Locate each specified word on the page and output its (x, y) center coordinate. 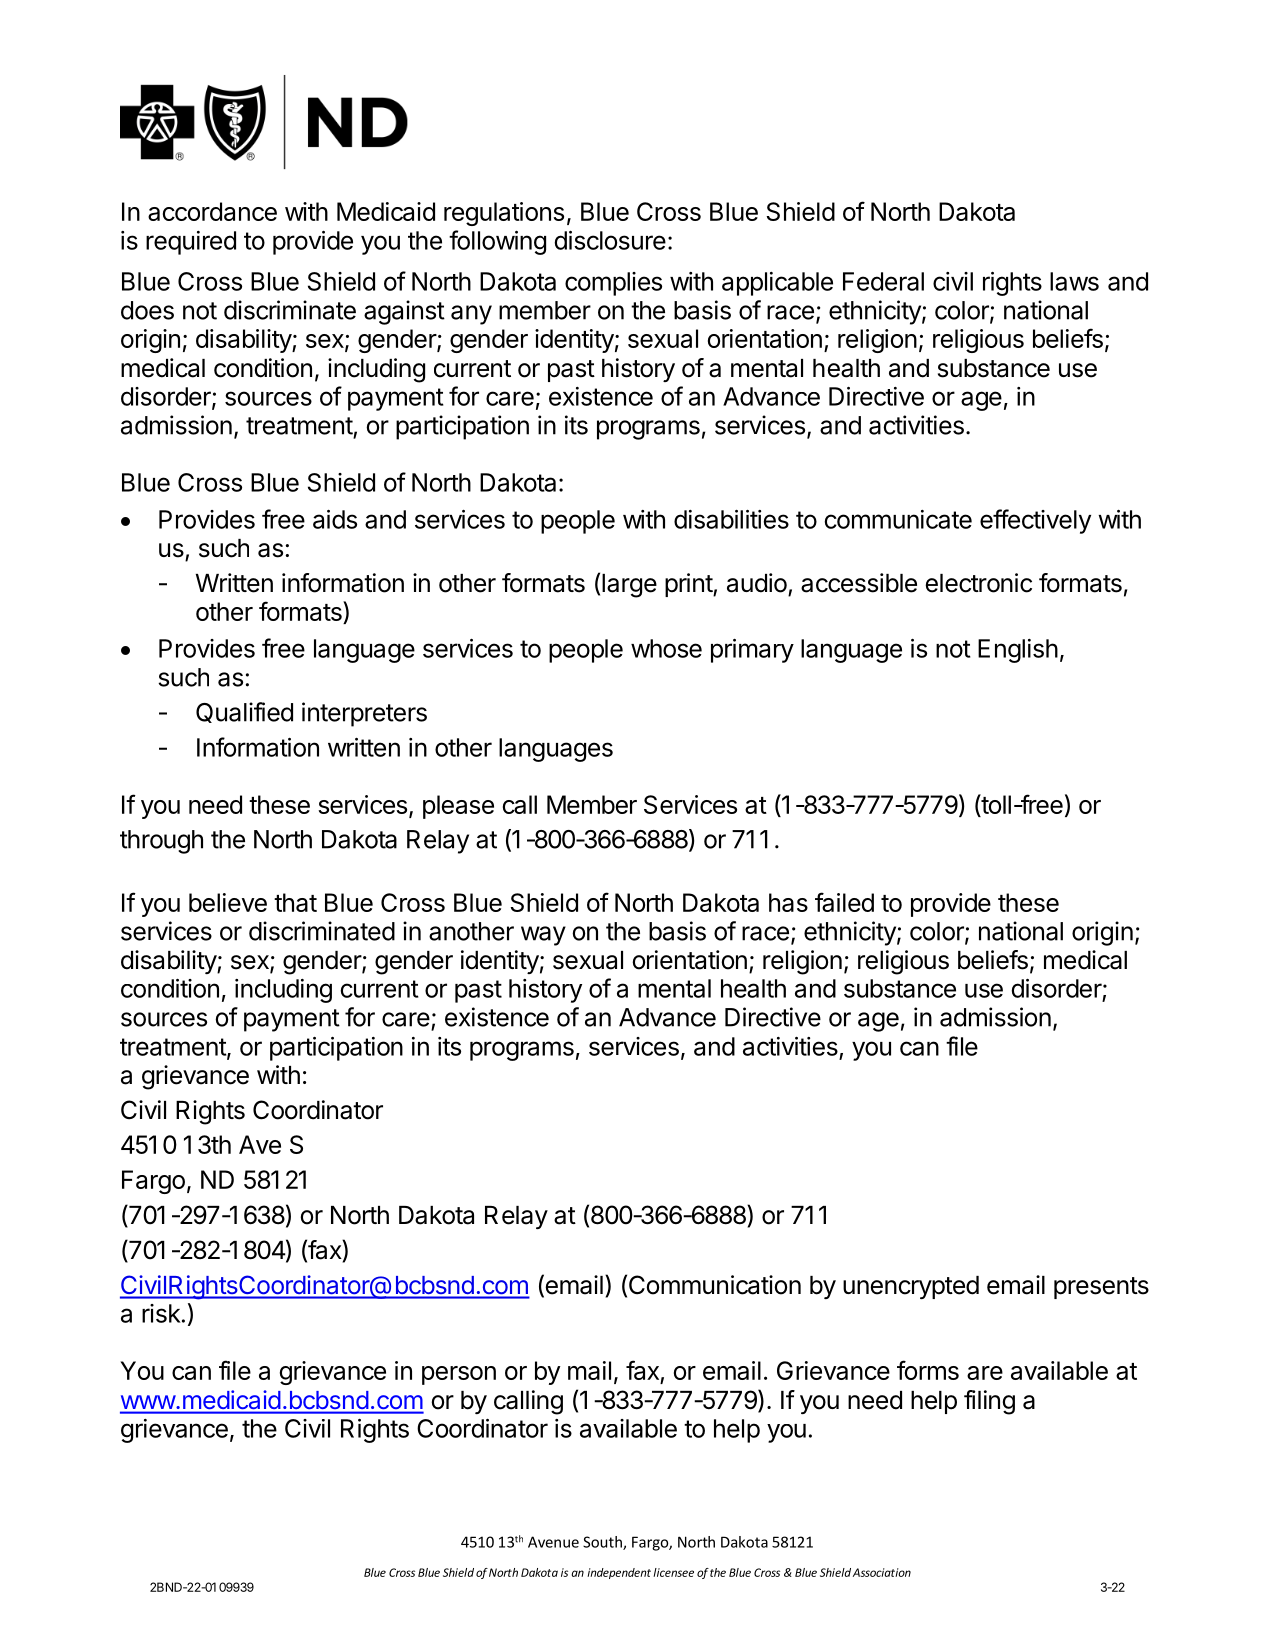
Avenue (553, 1542)
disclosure (610, 240)
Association (882, 1572)
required (191, 243)
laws (1074, 281)
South (603, 1543)
